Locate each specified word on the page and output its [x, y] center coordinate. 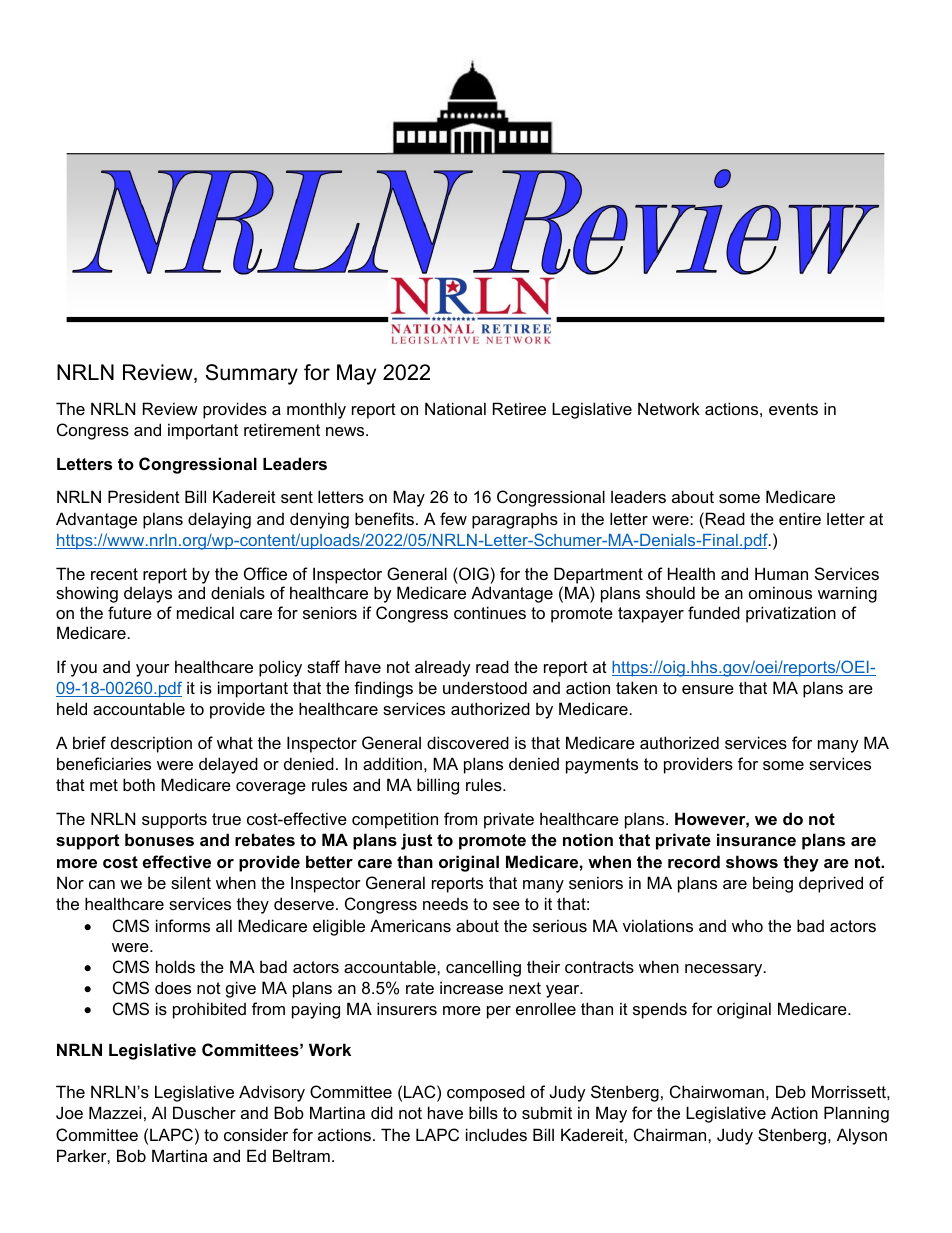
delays [148, 594]
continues [490, 612]
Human [781, 573]
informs [183, 925]
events [793, 409]
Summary [251, 374]
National [455, 408]
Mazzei [115, 1112]
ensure [708, 689]
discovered [468, 742]
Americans [410, 925]
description [151, 744]
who [747, 925]
